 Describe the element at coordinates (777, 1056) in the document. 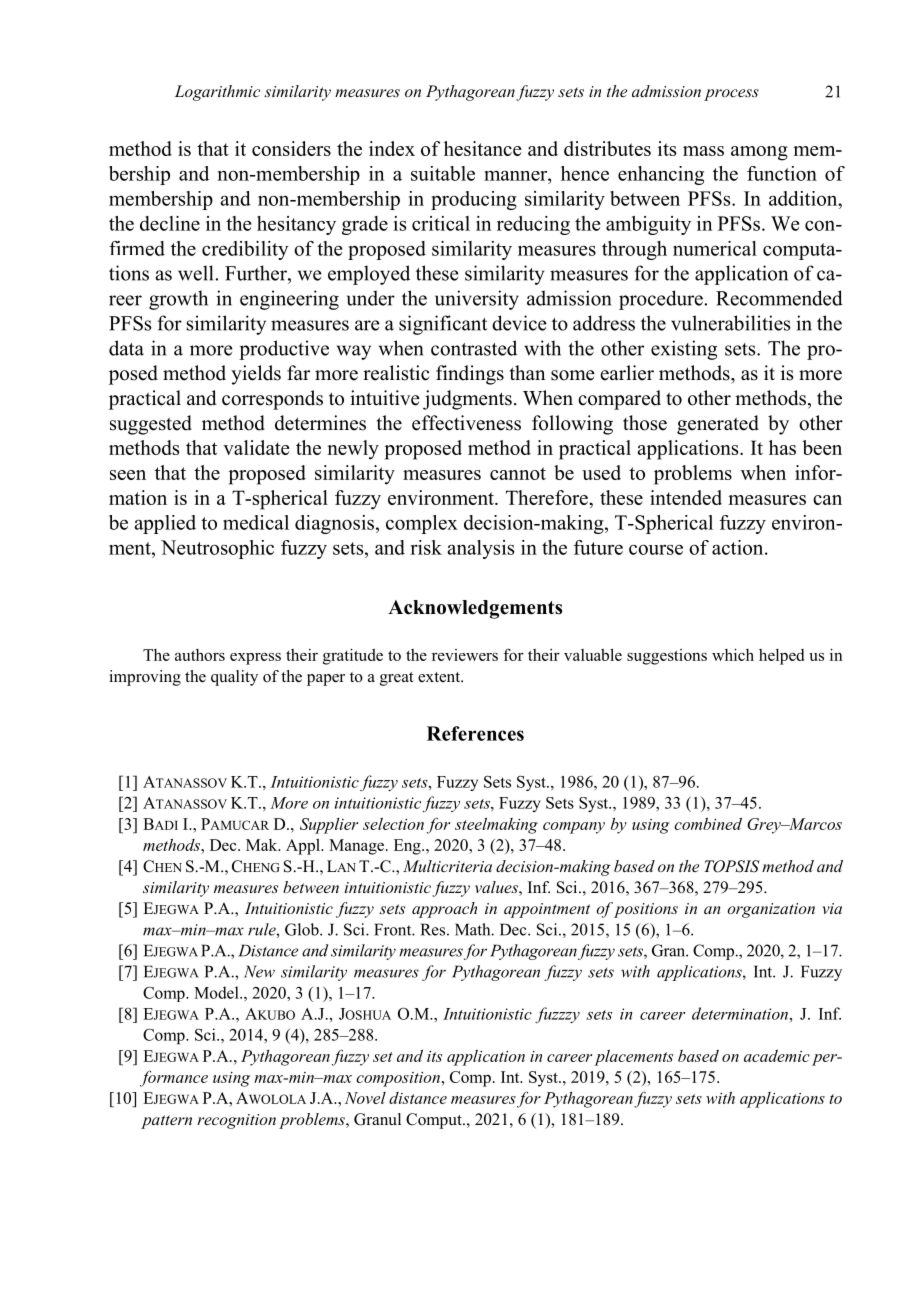

I see `academic` at that location.
